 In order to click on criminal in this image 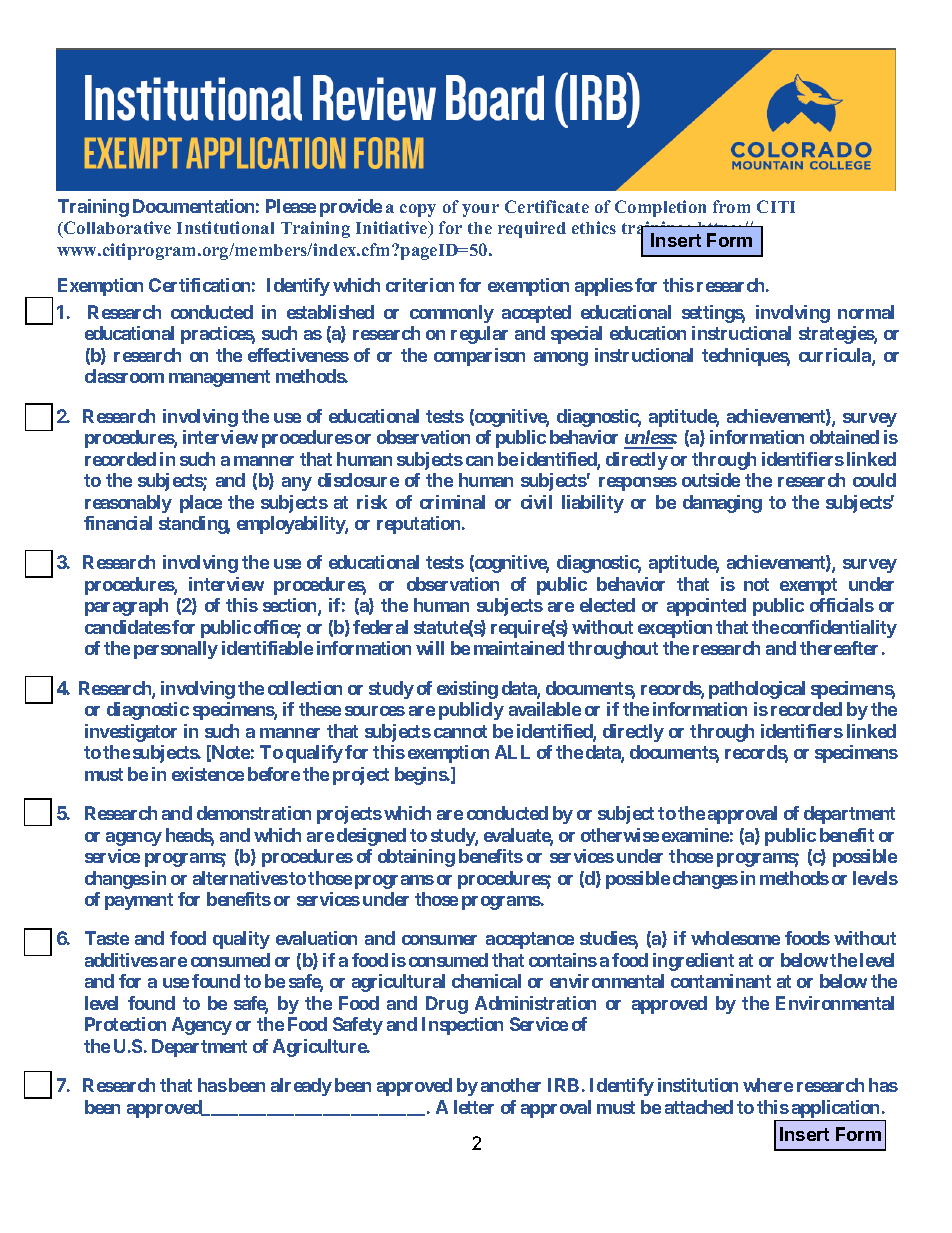, I will do `click(452, 502)`.
